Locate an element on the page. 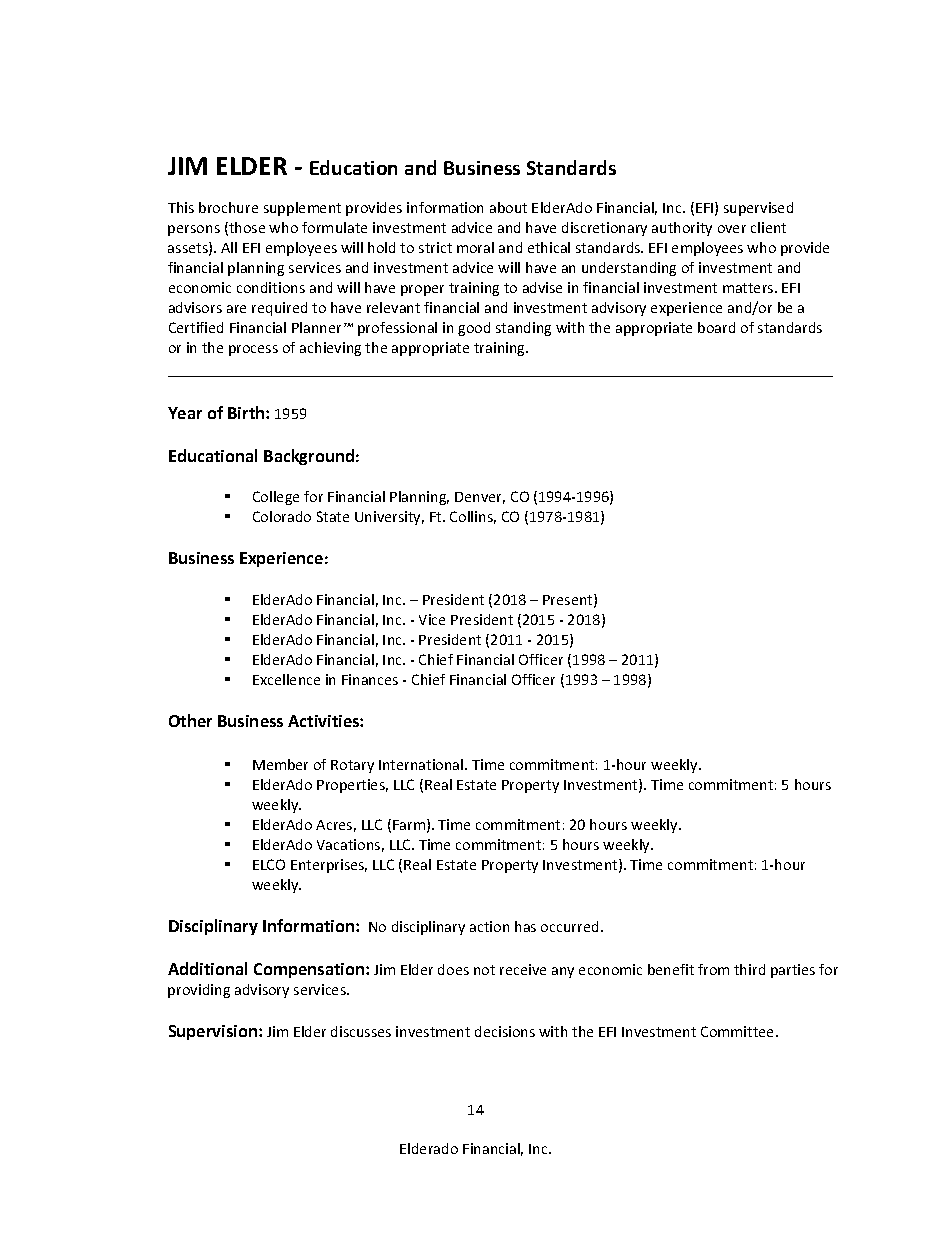  moral is located at coordinates (475, 247).
